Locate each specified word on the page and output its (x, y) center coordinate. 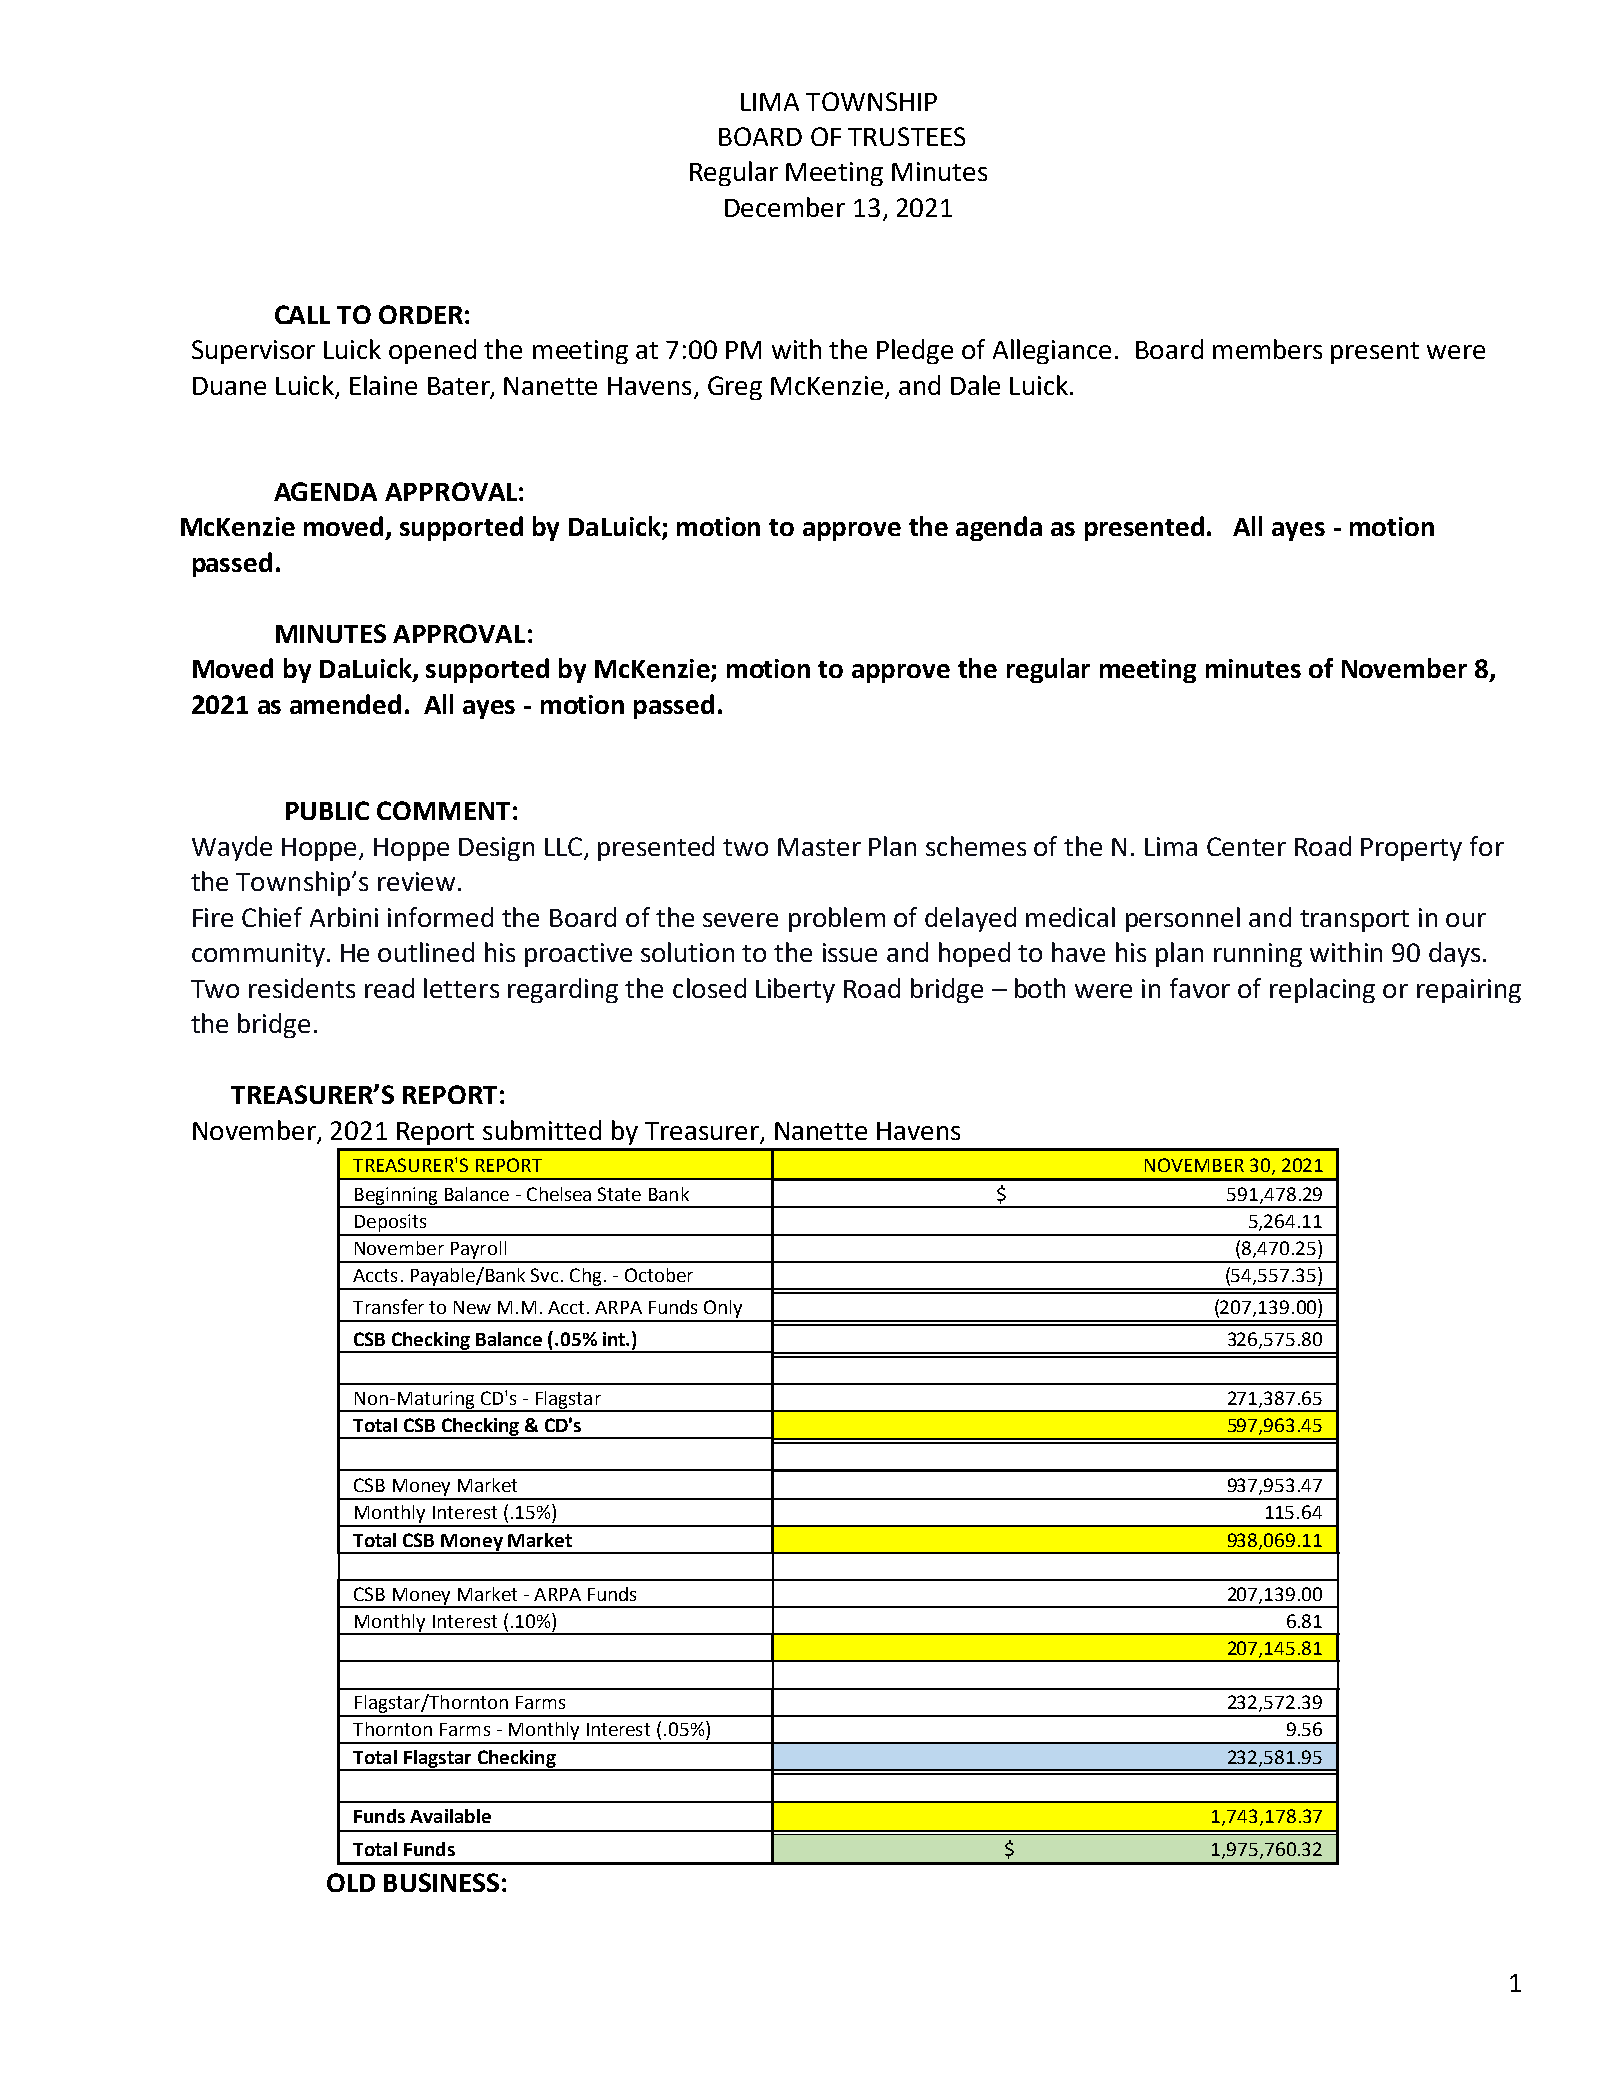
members (1267, 349)
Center (1246, 846)
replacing (1322, 990)
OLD (351, 1882)
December (785, 207)
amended (345, 704)
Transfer (388, 1306)
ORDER (421, 314)
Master (819, 847)
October (659, 1275)
